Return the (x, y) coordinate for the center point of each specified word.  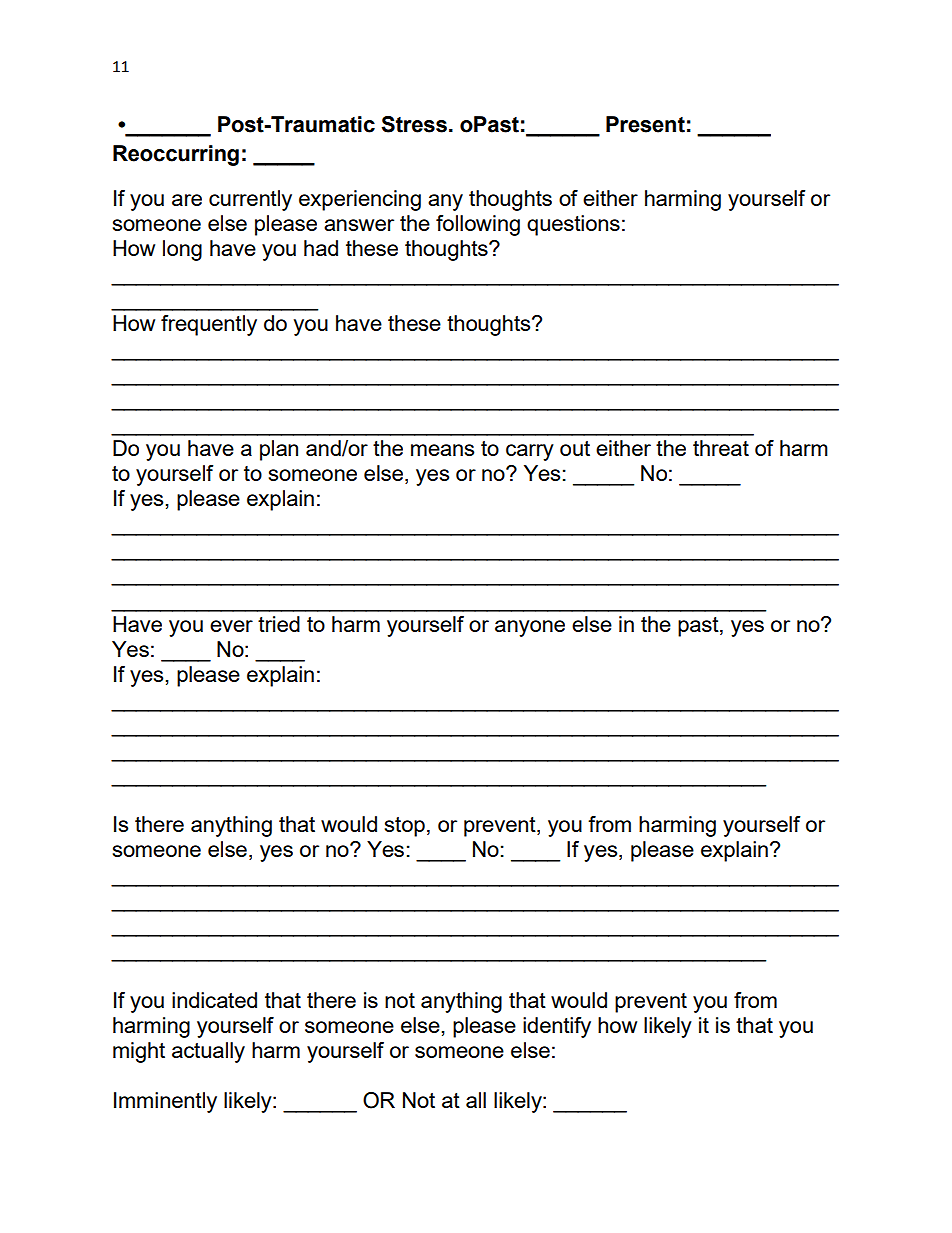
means (442, 450)
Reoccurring (176, 155)
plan (279, 450)
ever (231, 626)
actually (208, 1052)
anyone (530, 628)
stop (405, 827)
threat (721, 448)
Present (645, 124)
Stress (414, 124)
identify (557, 1027)
